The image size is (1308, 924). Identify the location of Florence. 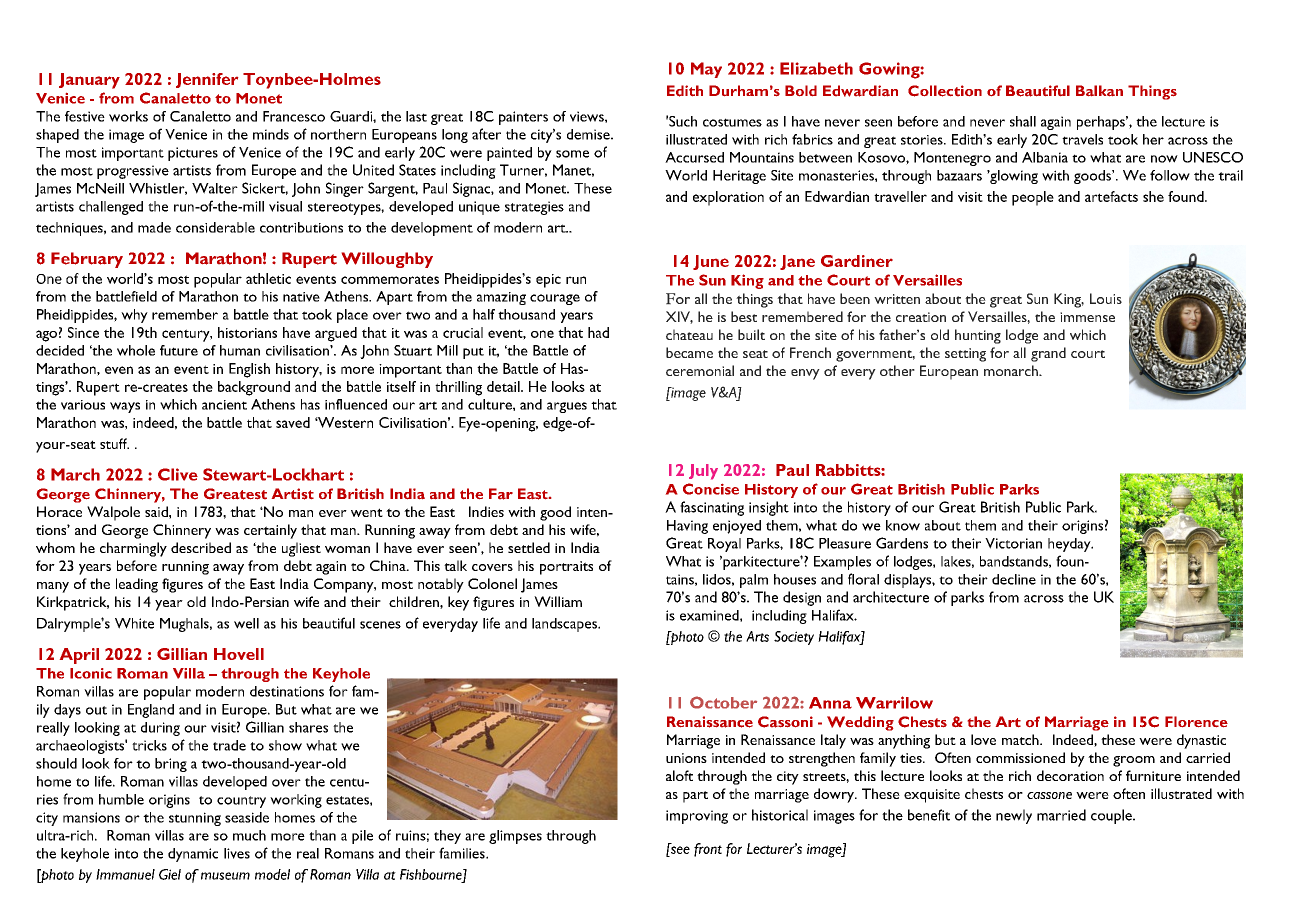
(1196, 721).
